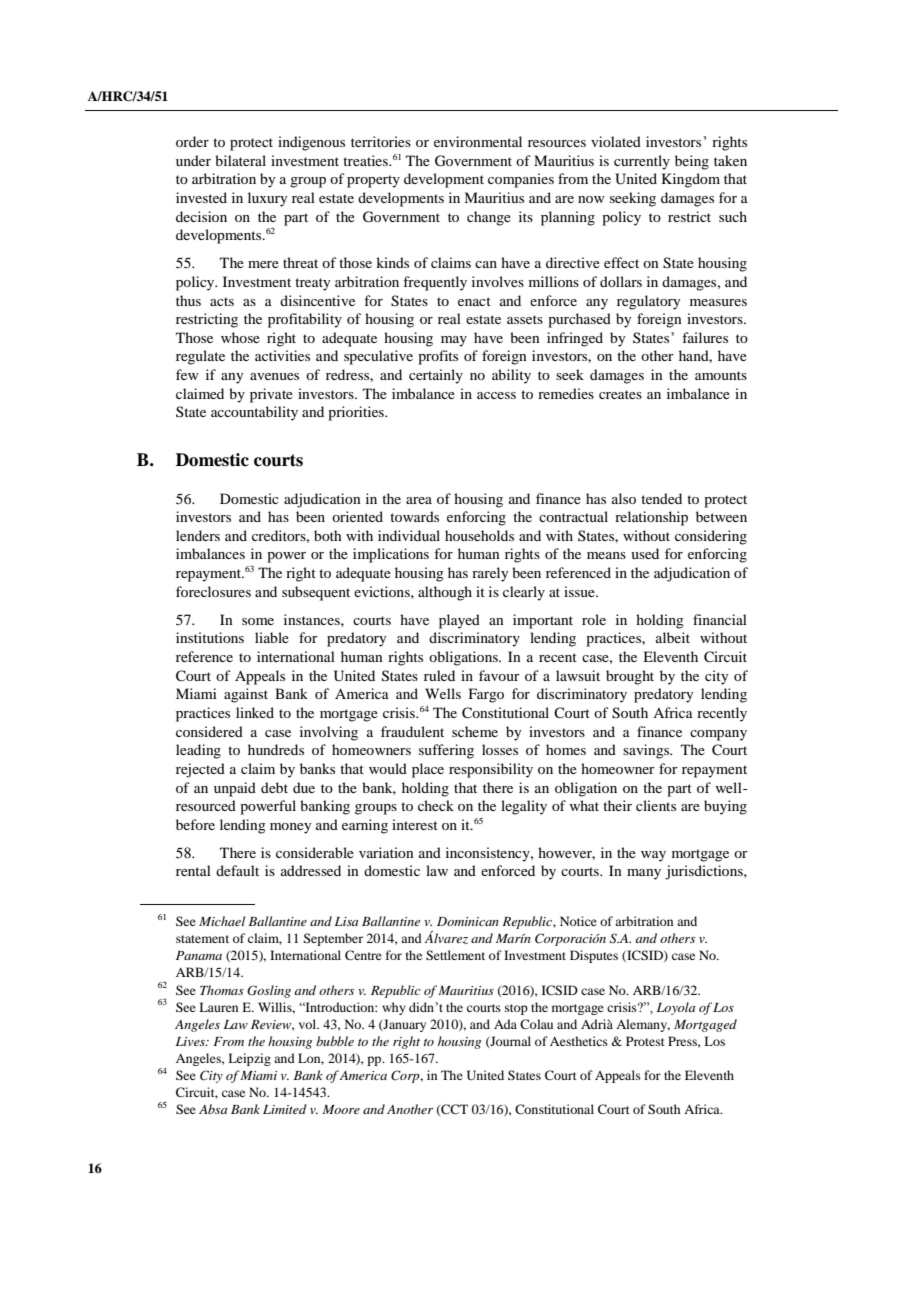 This screenshot has width=924, height=1308. What do you see at coordinates (240, 160) in the screenshot?
I see `bilateral` at bounding box center [240, 160].
